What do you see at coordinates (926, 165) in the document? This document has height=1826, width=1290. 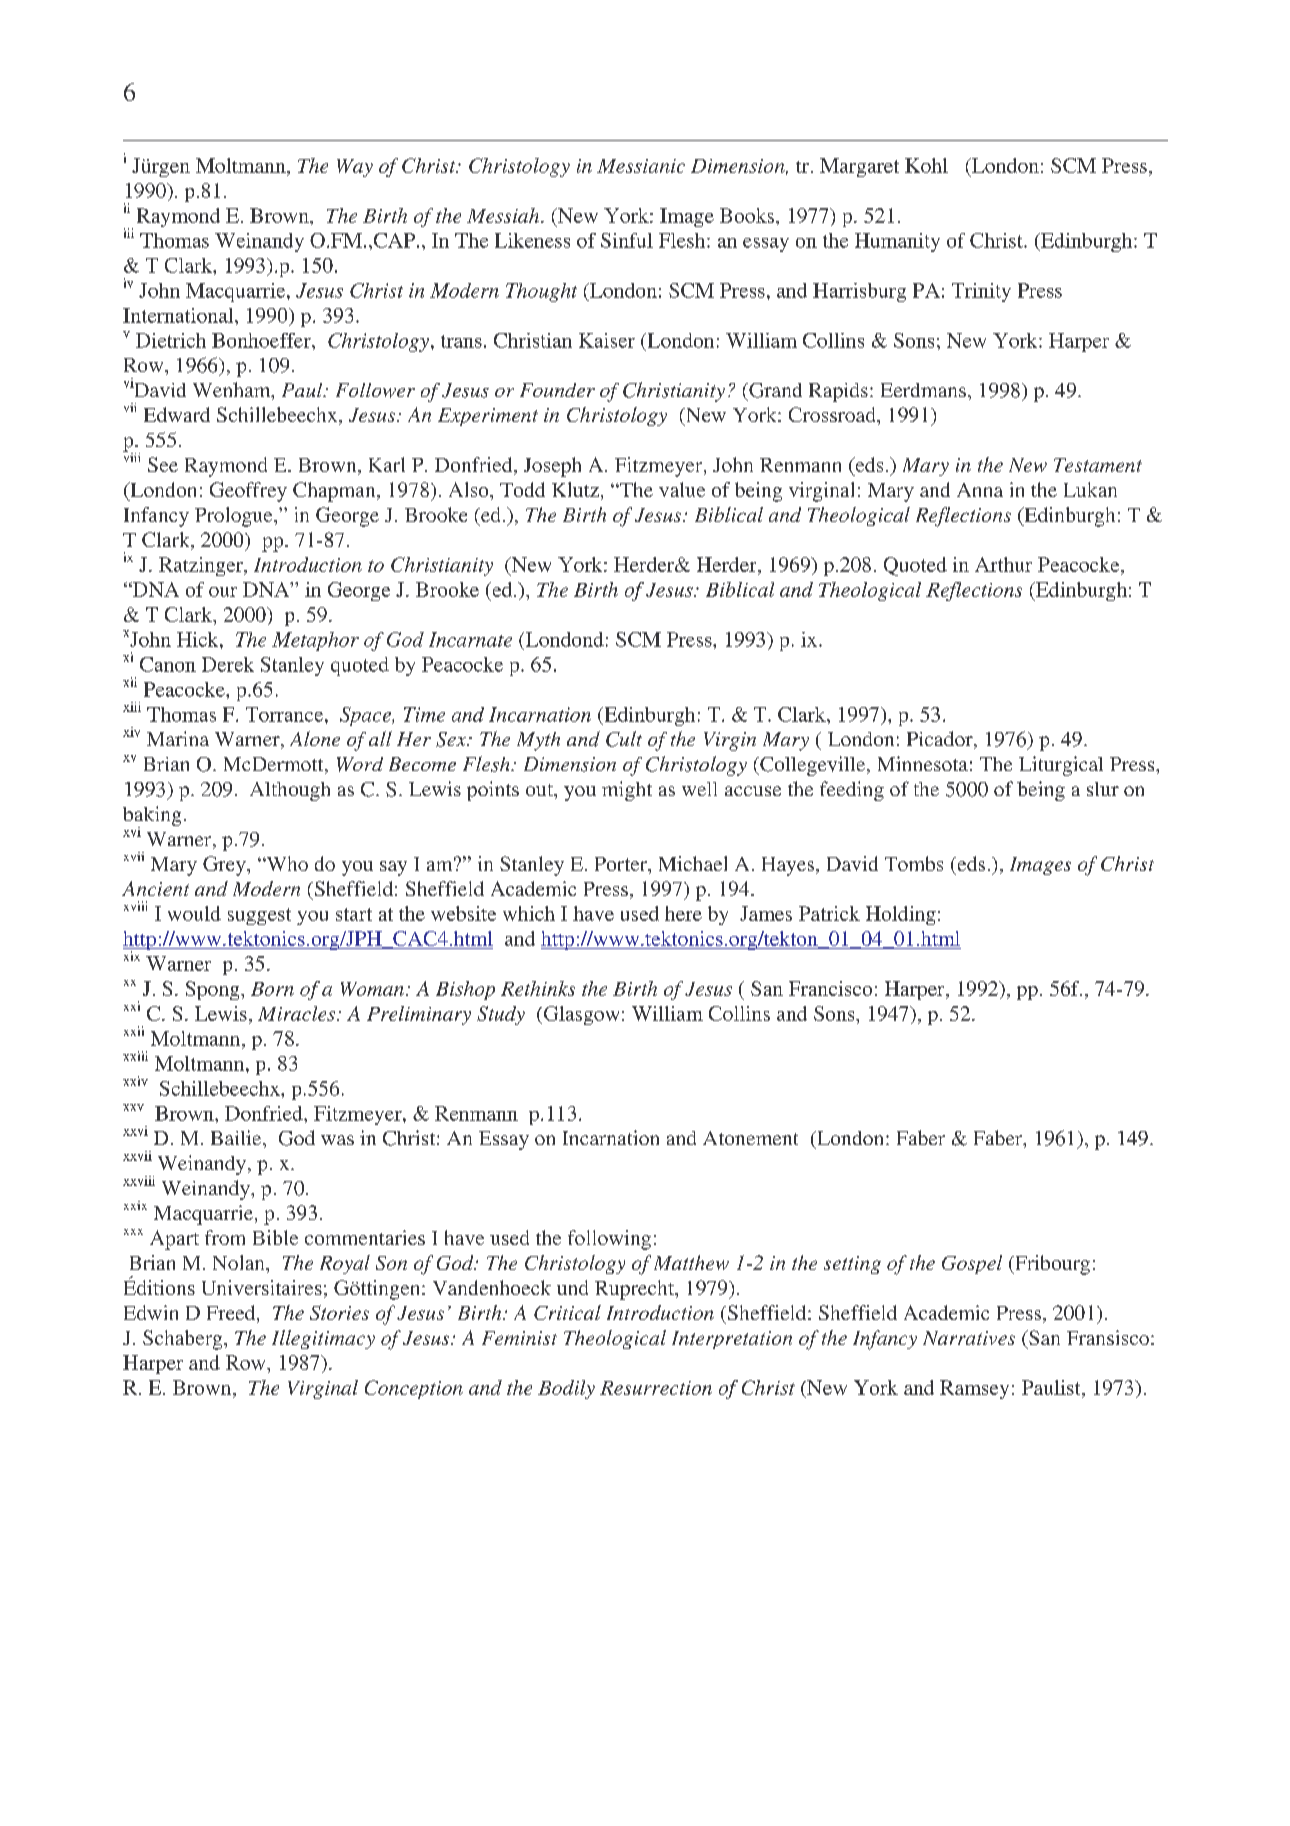 I see `Kohl` at bounding box center [926, 165].
